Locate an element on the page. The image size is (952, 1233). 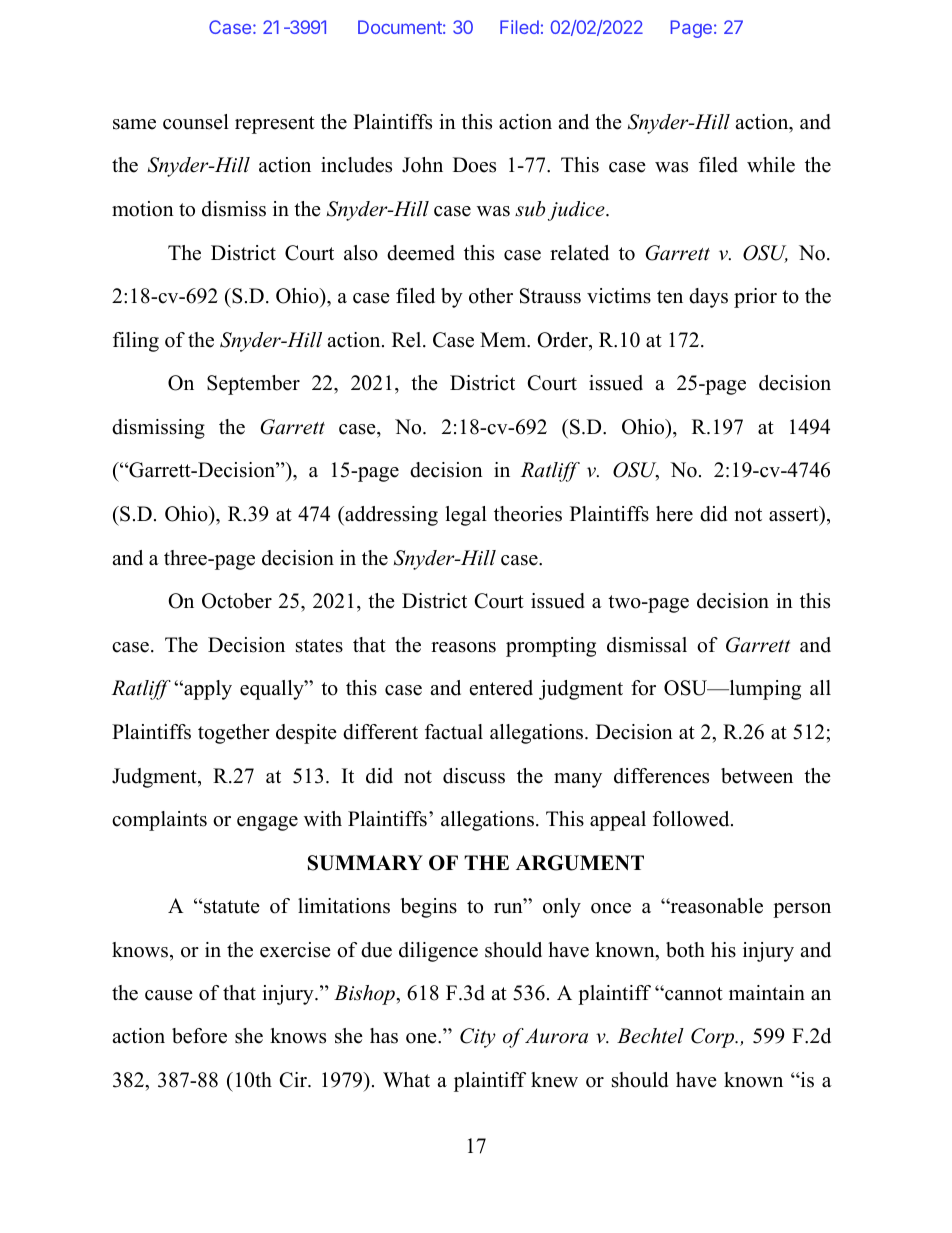
filing is located at coordinates (136, 342).
